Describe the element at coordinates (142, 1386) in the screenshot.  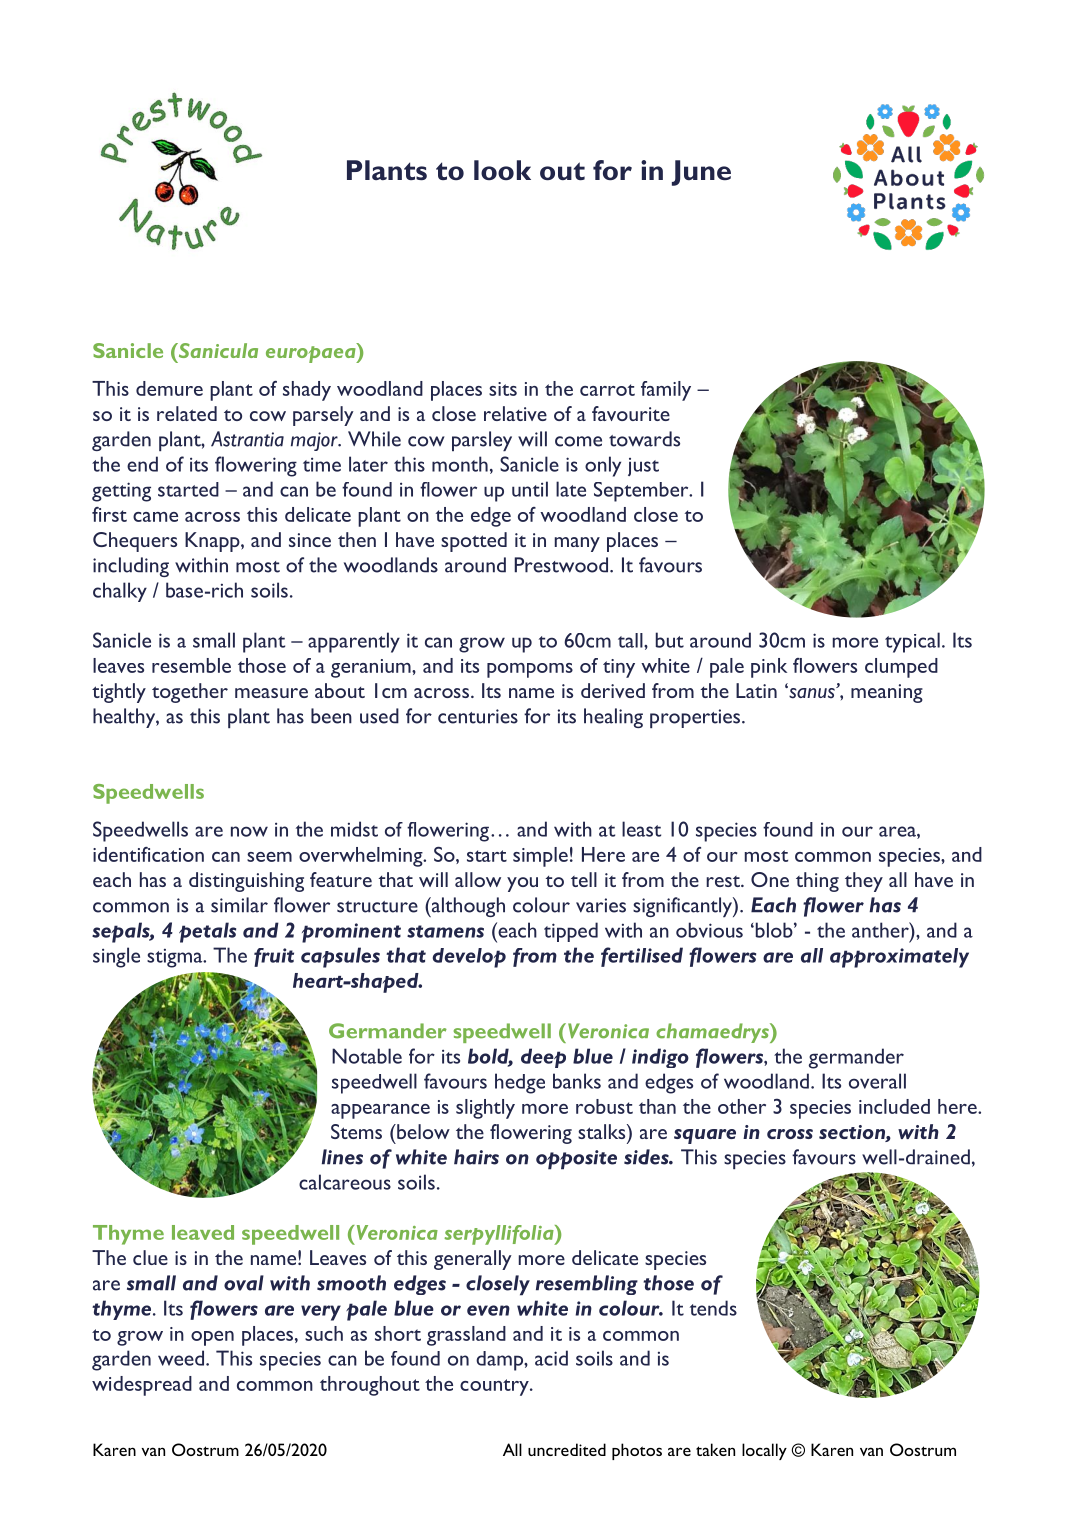
I see `widespread` at that location.
